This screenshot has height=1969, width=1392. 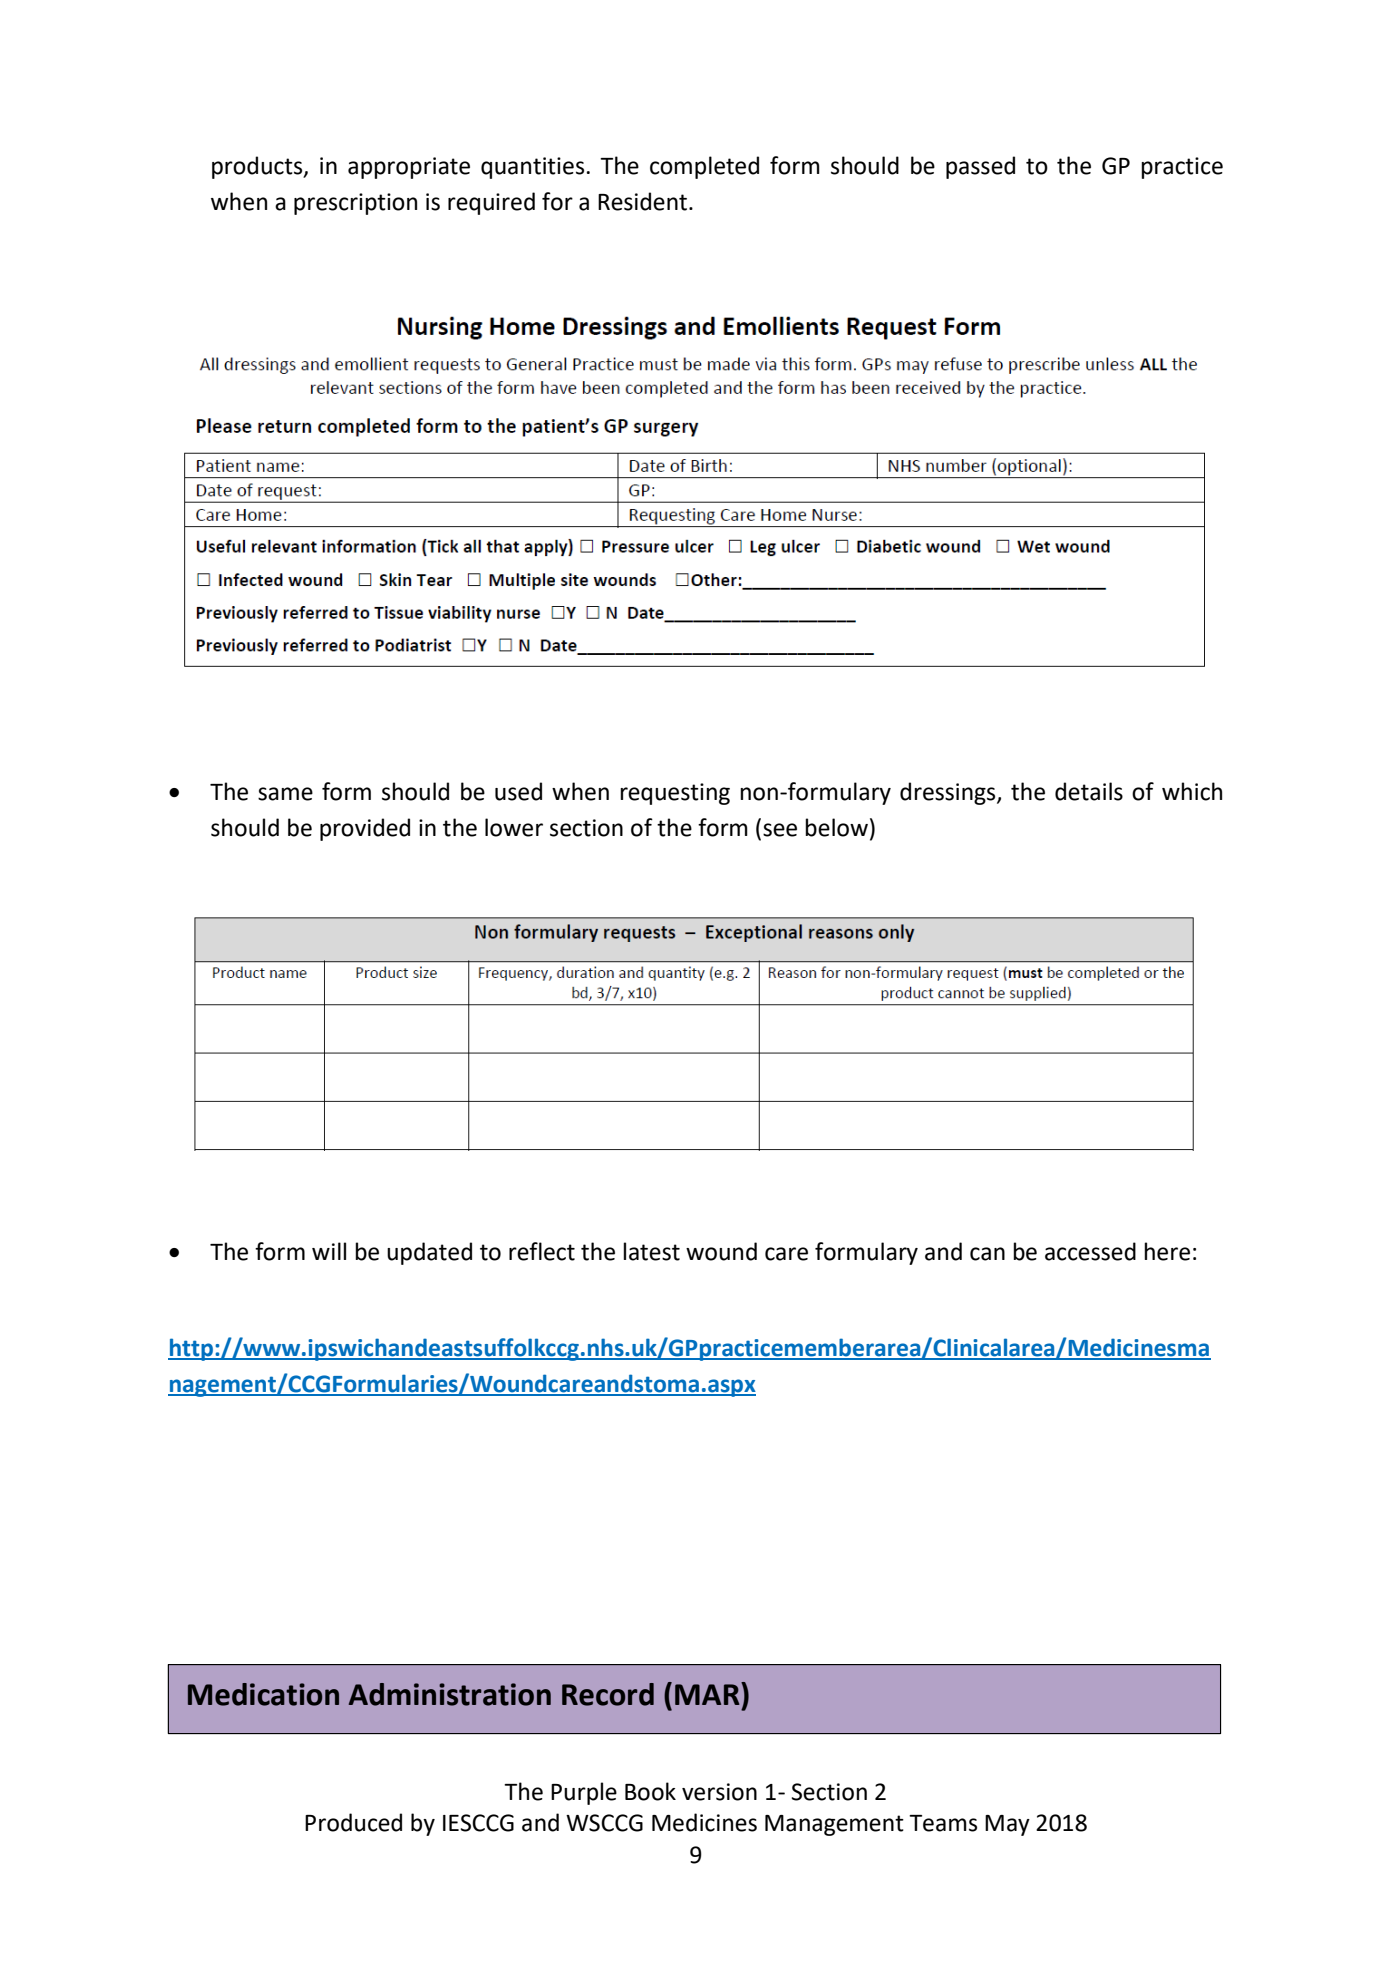 What do you see at coordinates (1007, 1825) in the screenshot?
I see `May` at bounding box center [1007, 1825].
